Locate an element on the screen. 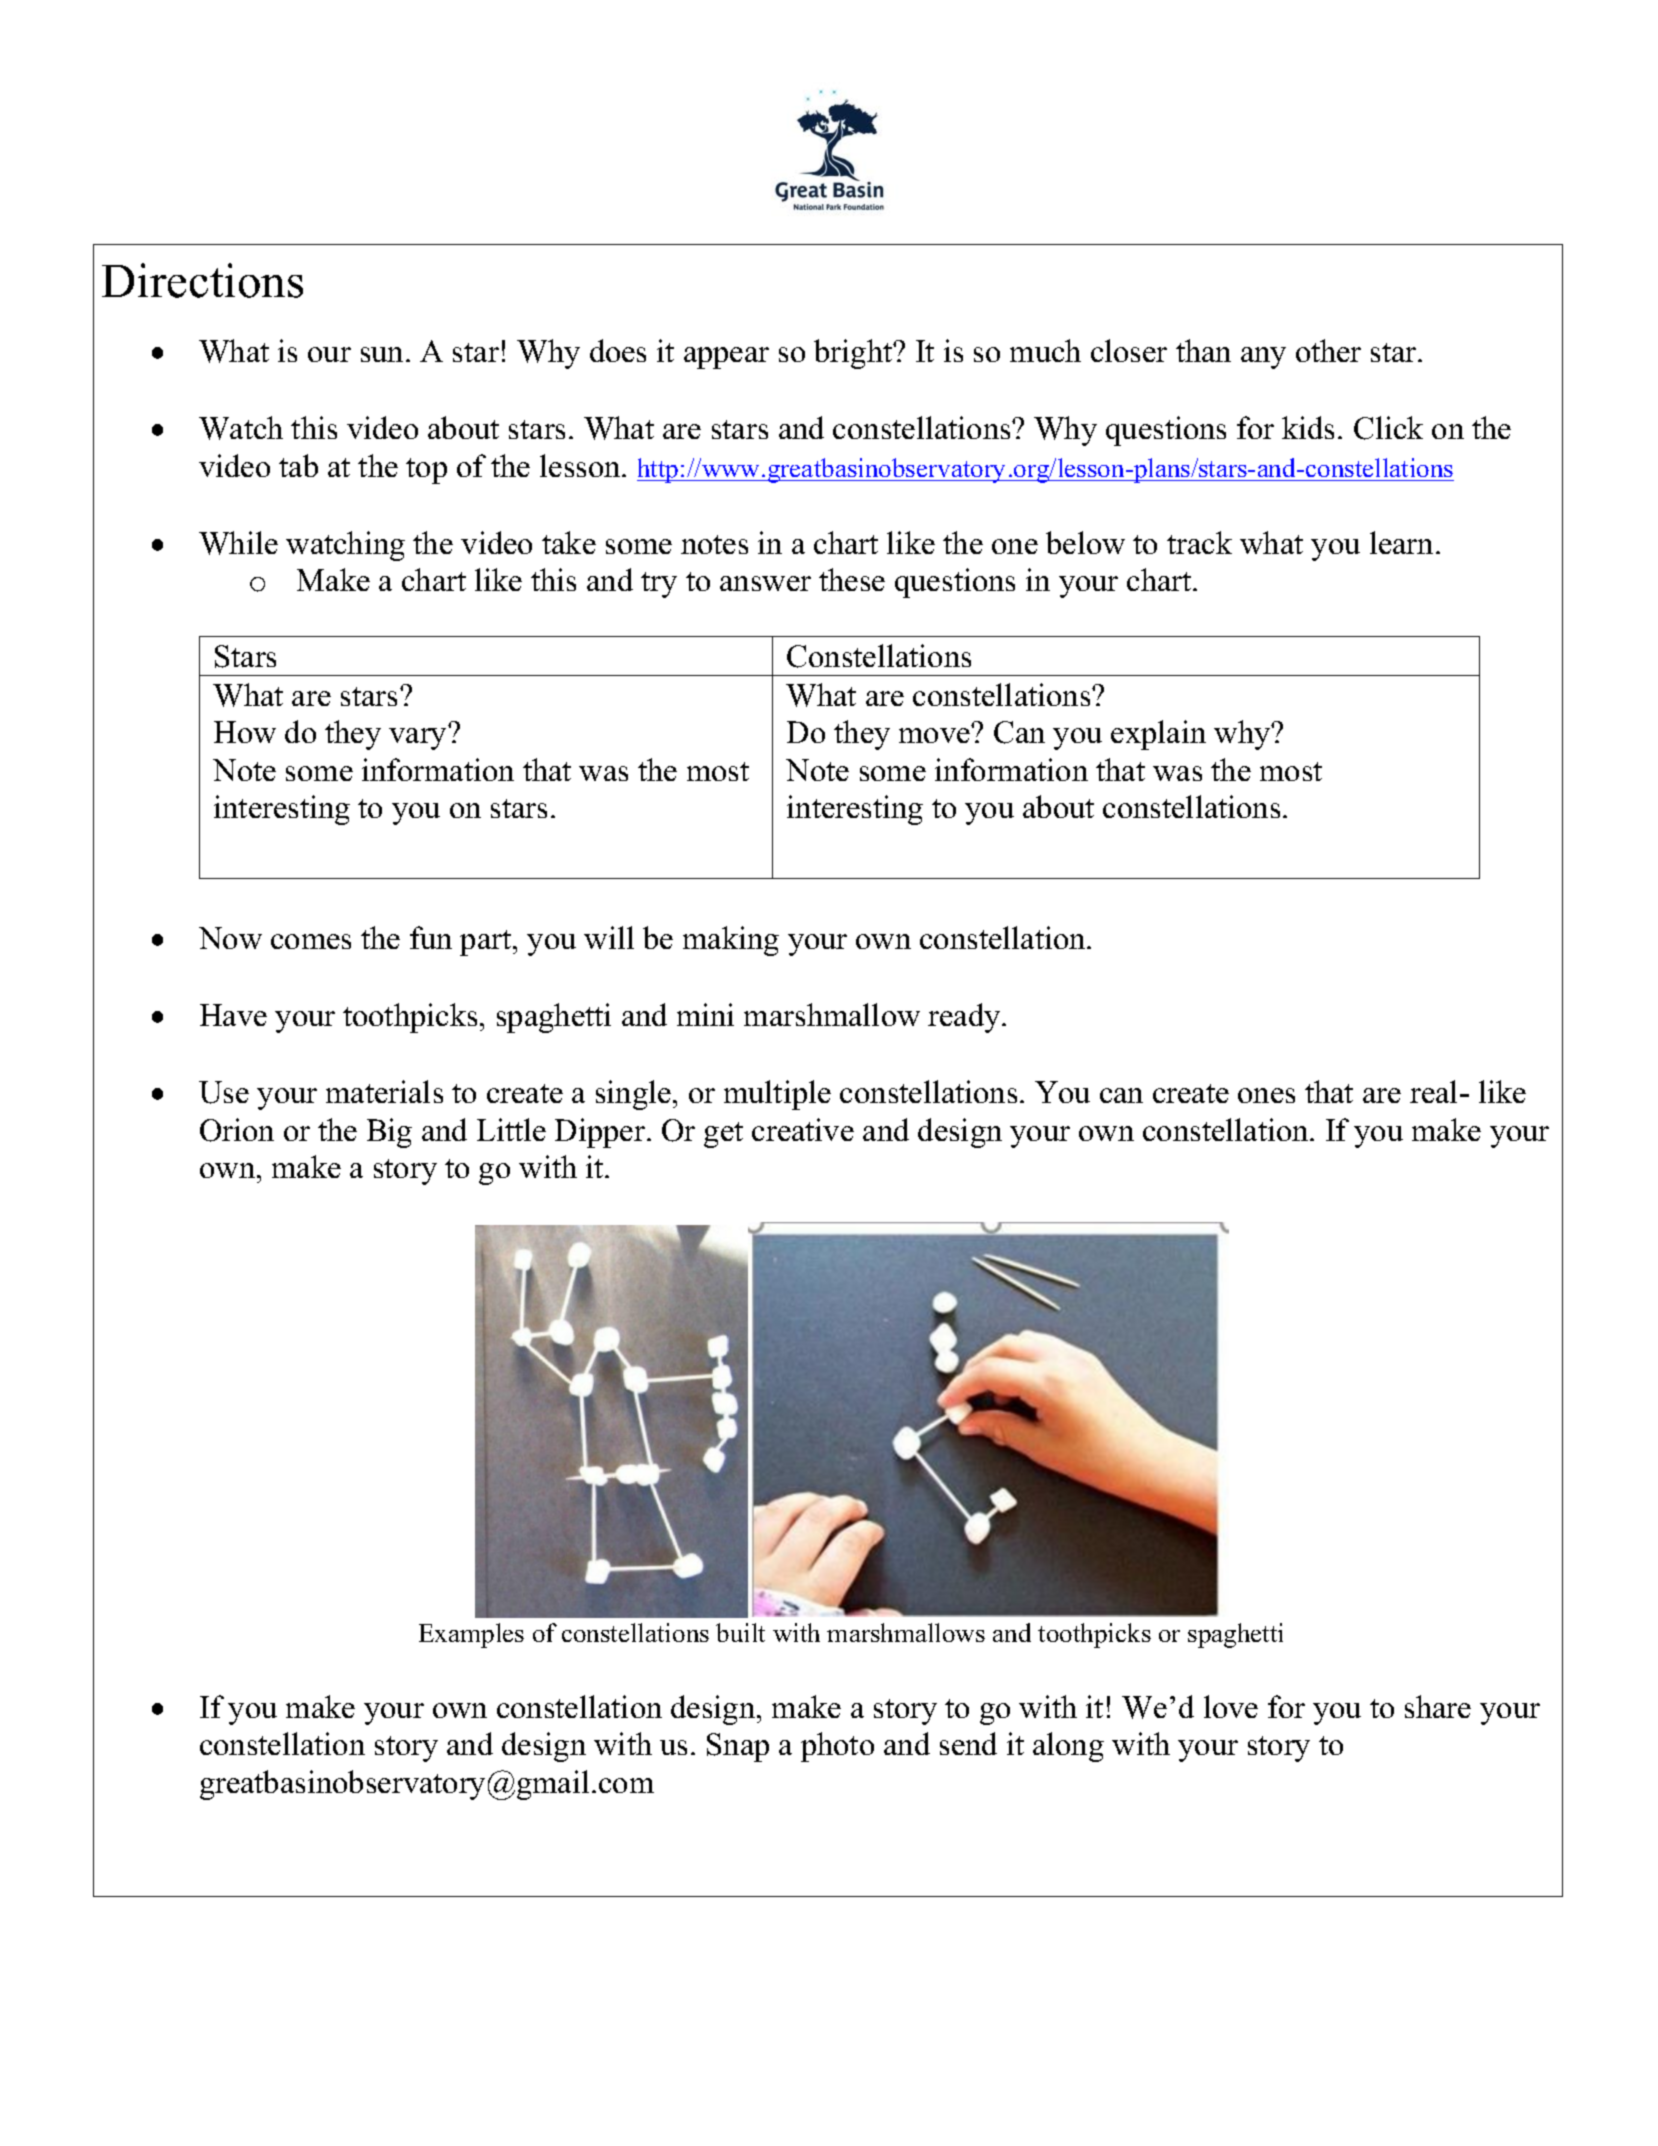 The width and height of the screenshot is (1658, 2146). other is located at coordinates (1328, 350).
